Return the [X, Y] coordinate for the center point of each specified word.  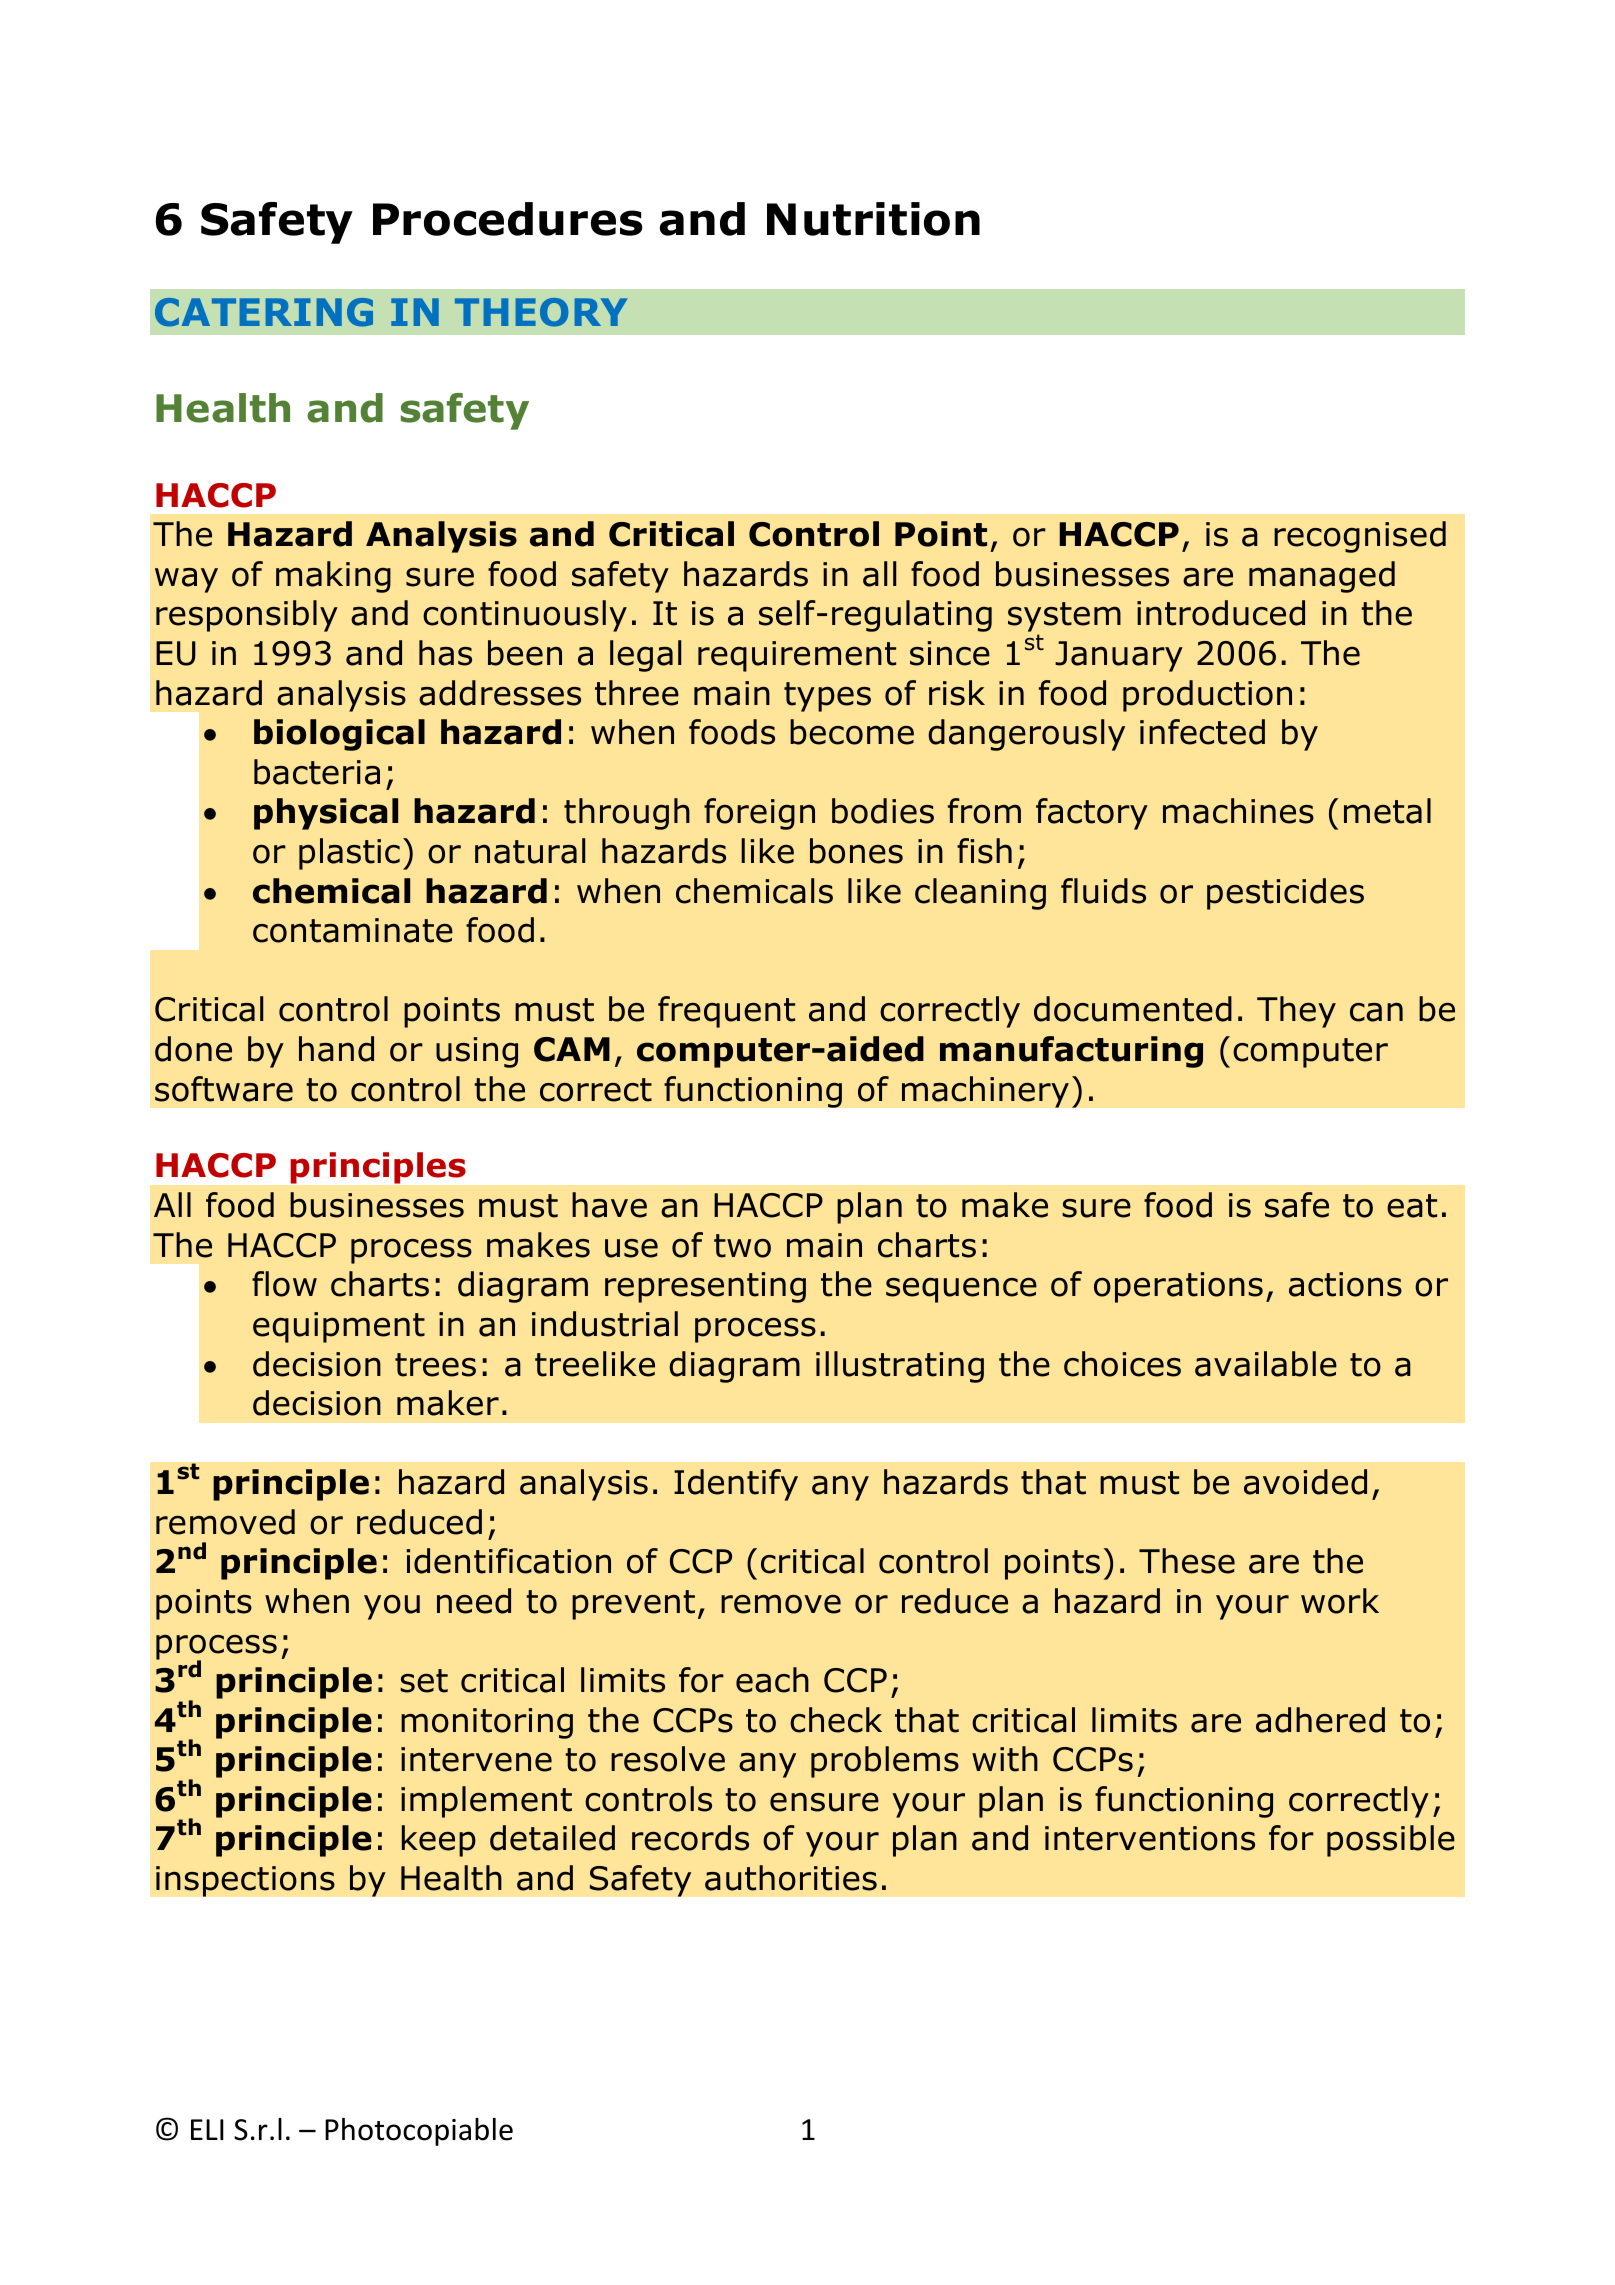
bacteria [317, 772]
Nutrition [873, 219]
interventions [1150, 1838]
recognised [1360, 537]
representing [705, 1287]
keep [439, 1841]
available [1266, 1364]
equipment [339, 1327]
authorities [791, 1878]
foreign [759, 814]
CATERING [264, 312]
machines [1238, 811]
